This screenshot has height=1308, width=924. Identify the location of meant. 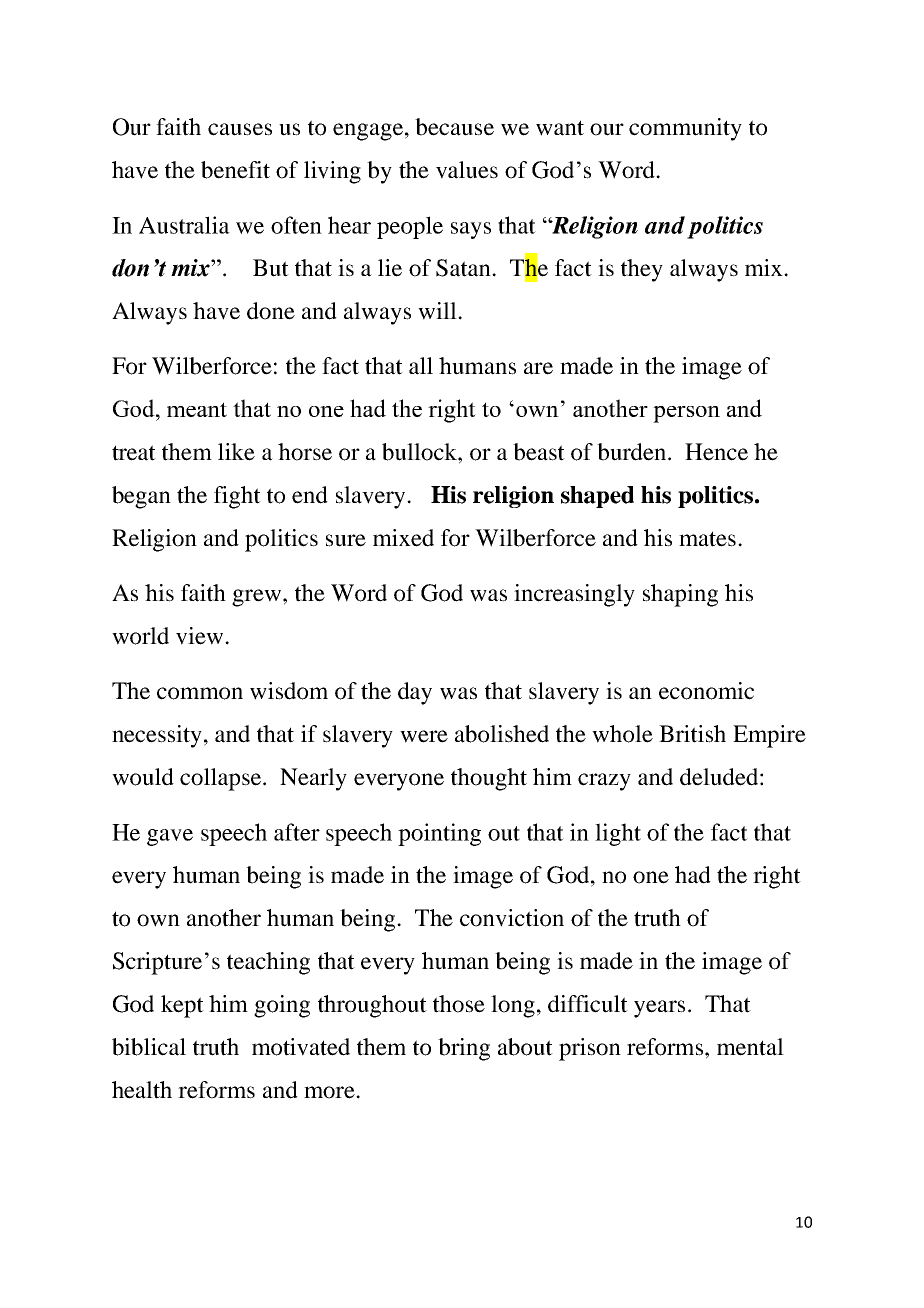
(197, 409).
